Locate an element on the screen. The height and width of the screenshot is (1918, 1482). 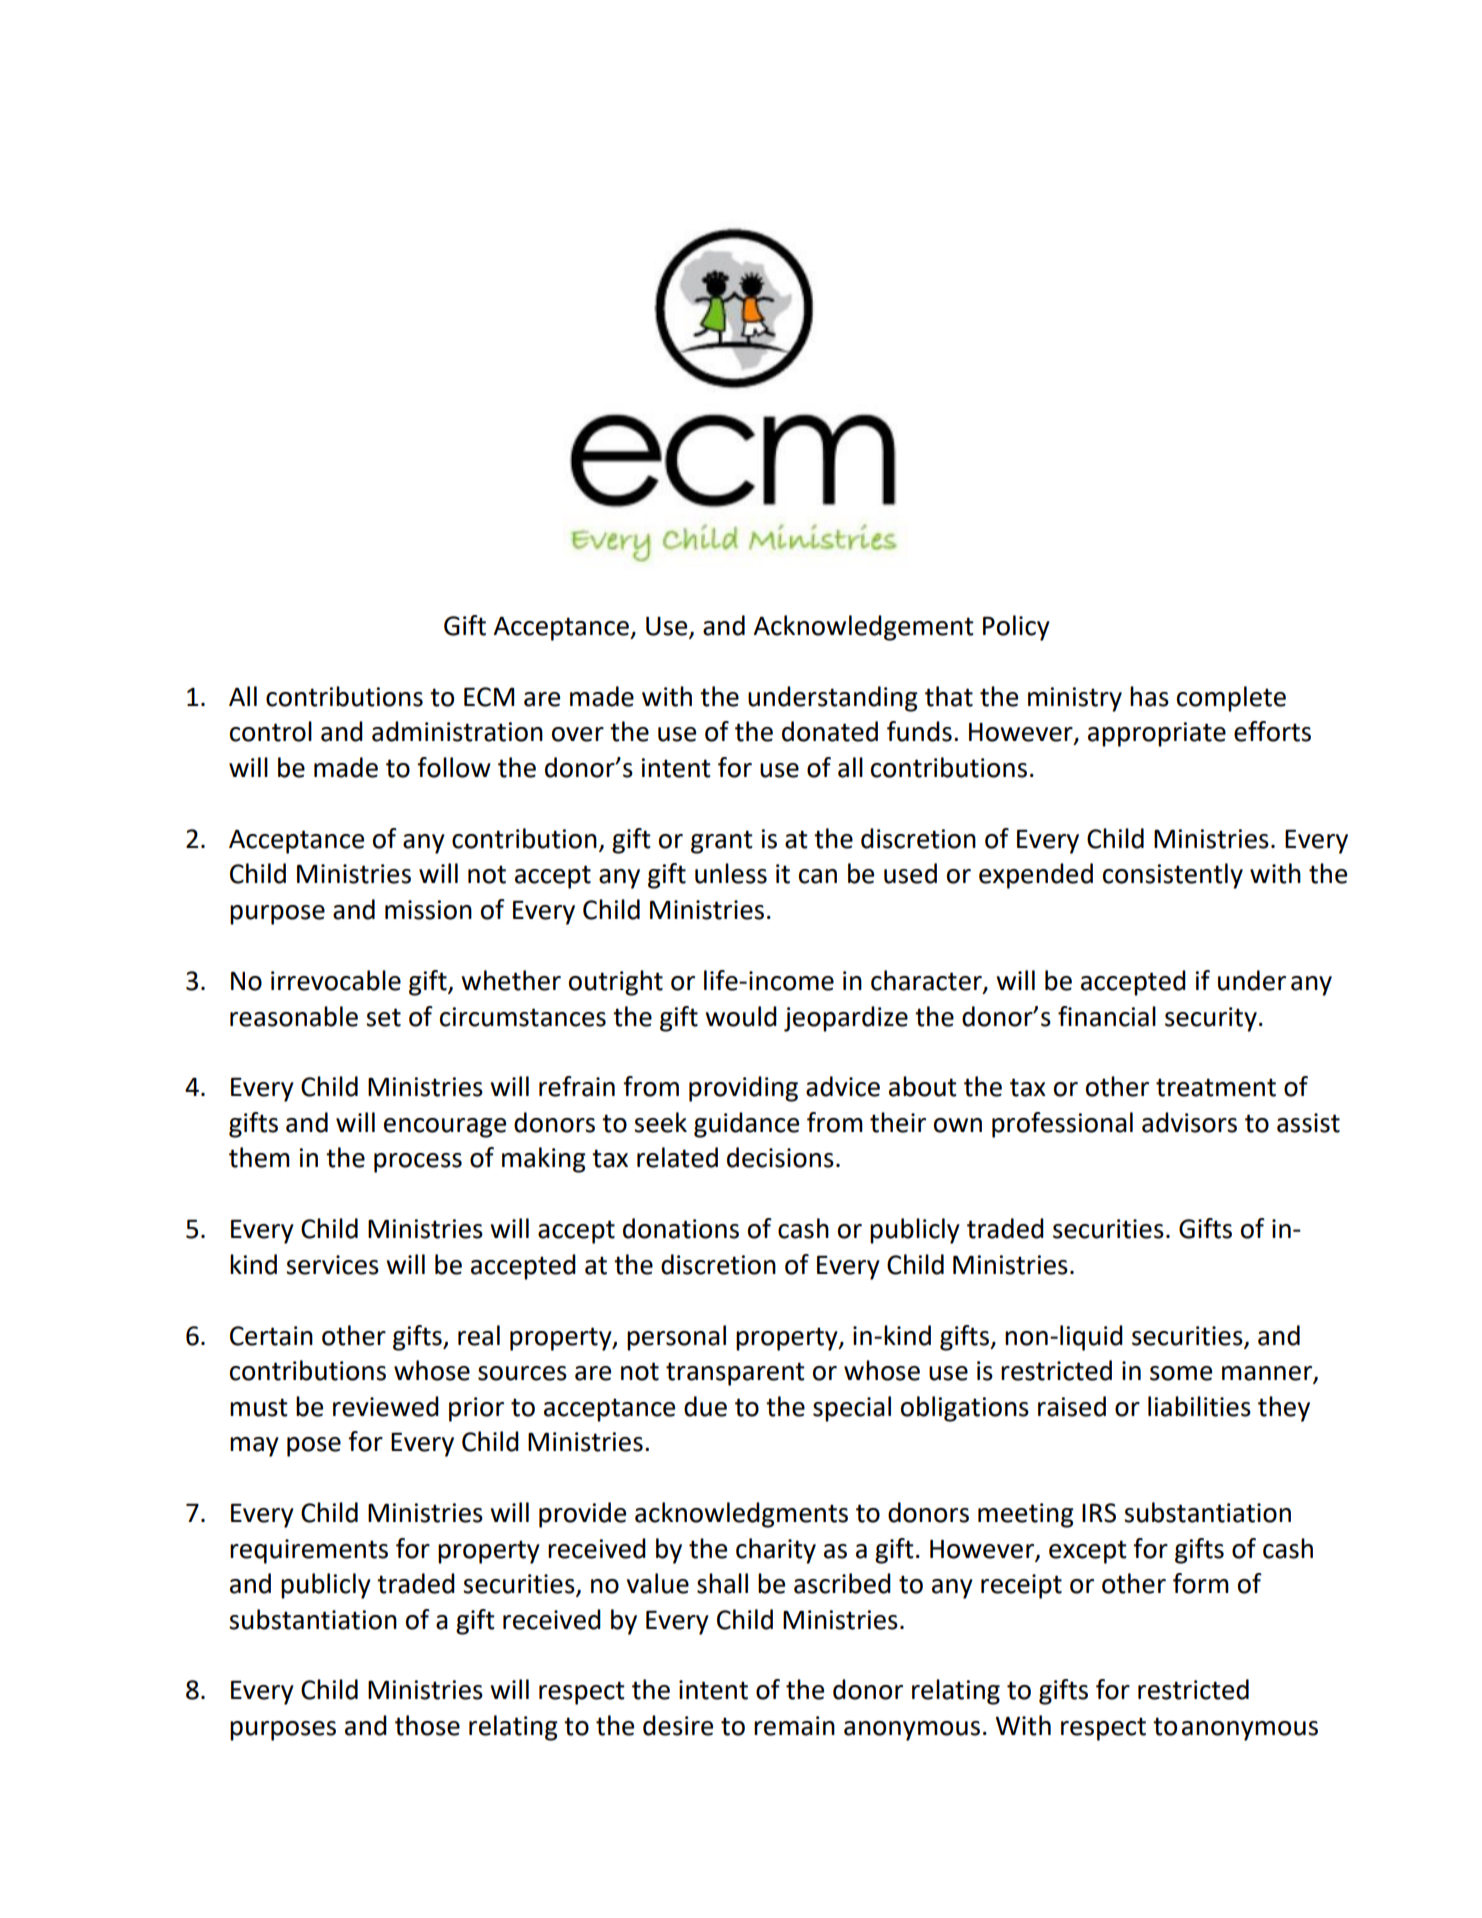
decisions is located at coordinates (780, 1157).
